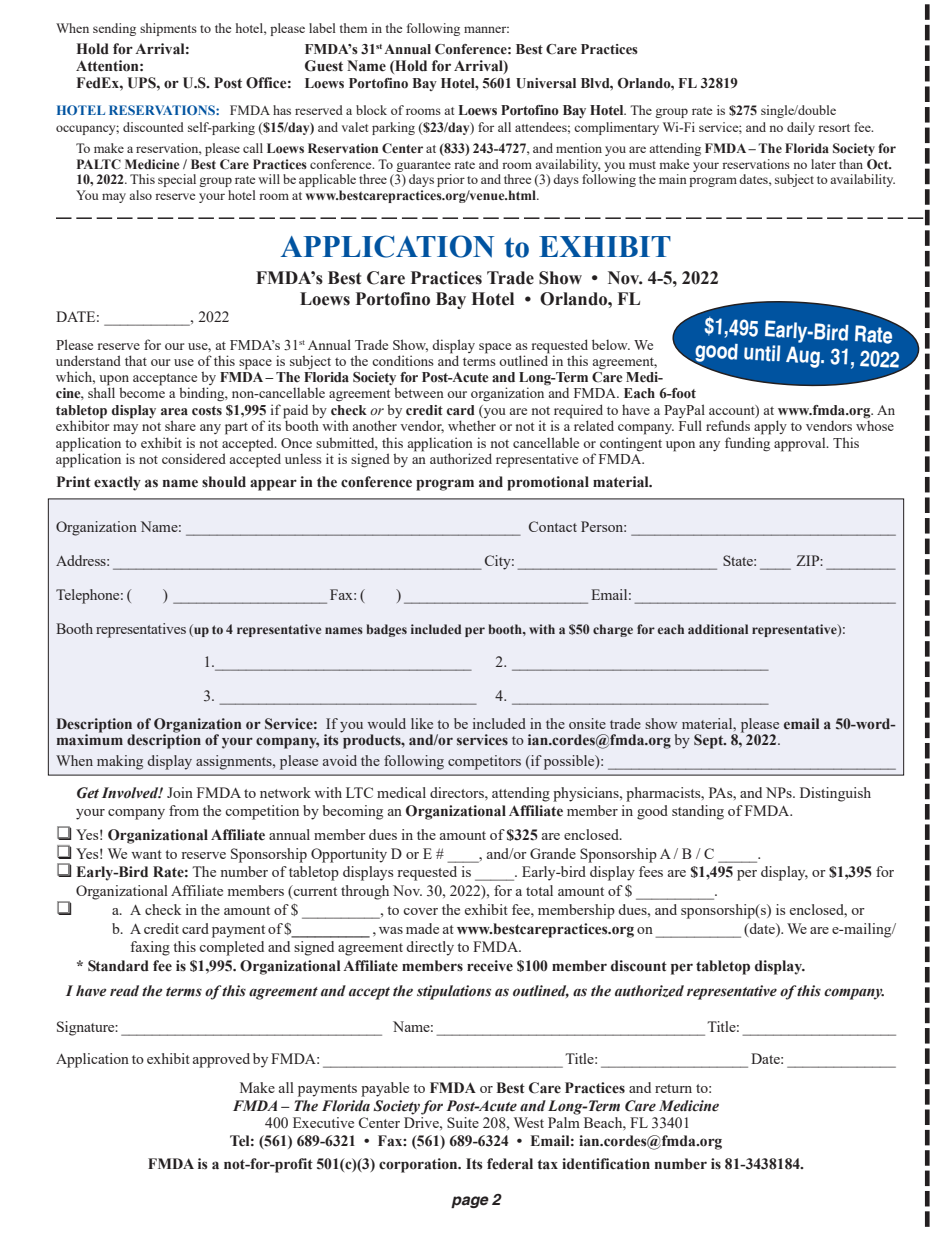 The image size is (952, 1233). Describe the element at coordinates (718, 629) in the page. I see `additional` at that location.
